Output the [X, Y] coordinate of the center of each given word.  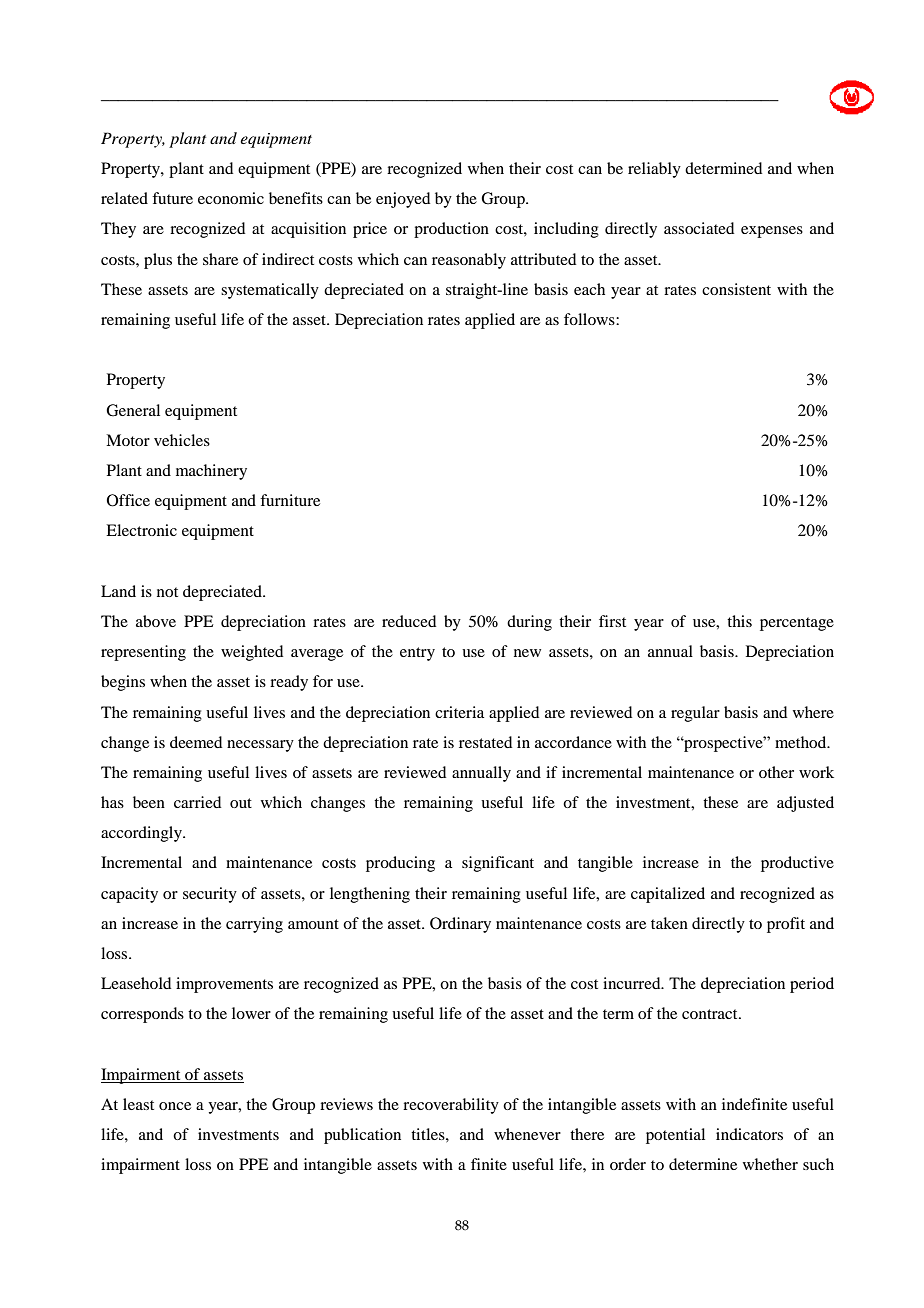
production [451, 230]
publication [362, 1136]
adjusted [805, 804]
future [172, 198]
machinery [211, 472]
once [175, 1106]
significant [498, 864]
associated [699, 228]
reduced [409, 621]
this [739, 621]
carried [197, 802]
